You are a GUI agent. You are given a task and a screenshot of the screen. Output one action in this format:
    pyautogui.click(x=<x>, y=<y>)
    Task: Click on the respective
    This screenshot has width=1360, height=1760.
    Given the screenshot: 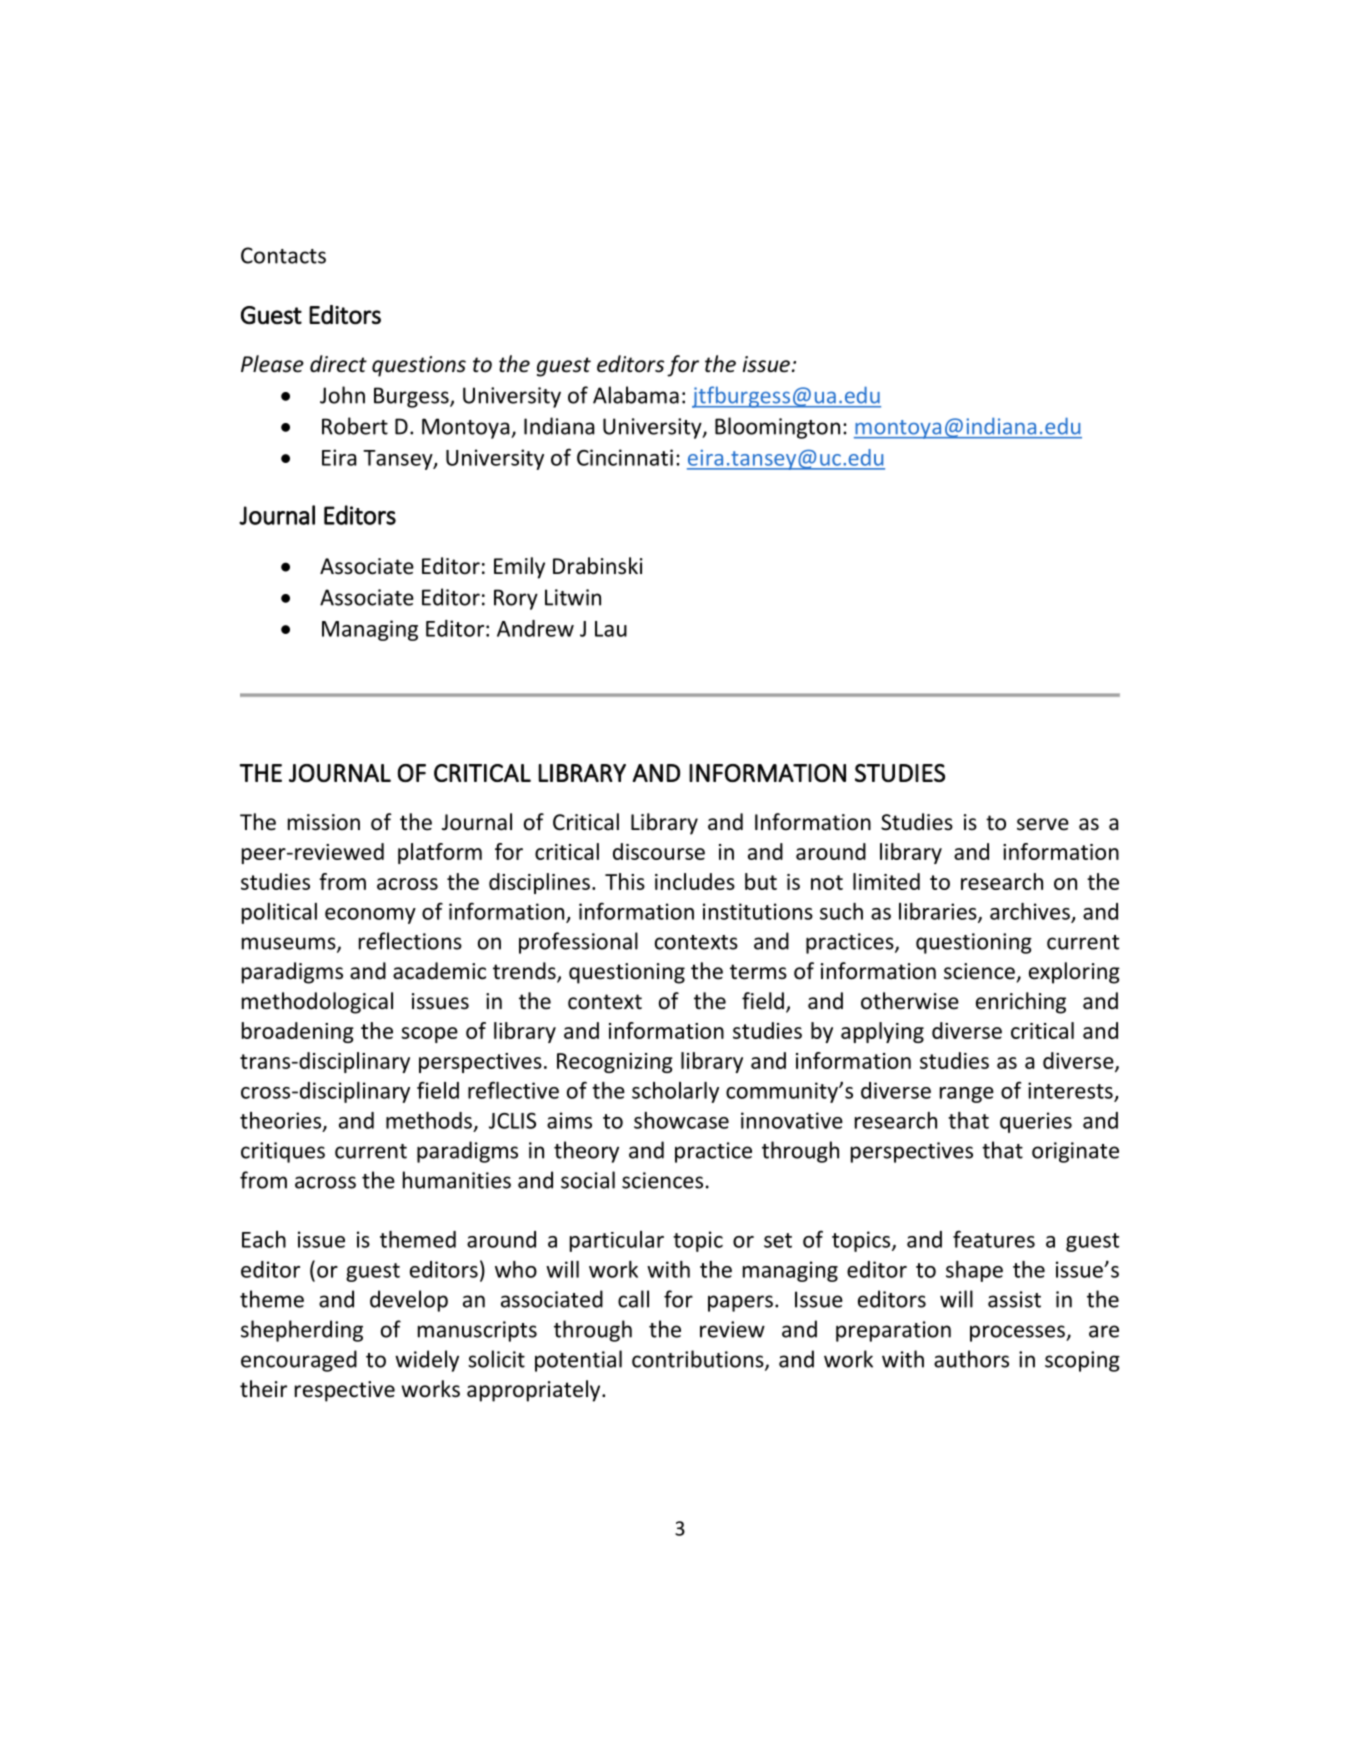 What is the action you would take?
    pyautogui.click(x=345, y=1391)
